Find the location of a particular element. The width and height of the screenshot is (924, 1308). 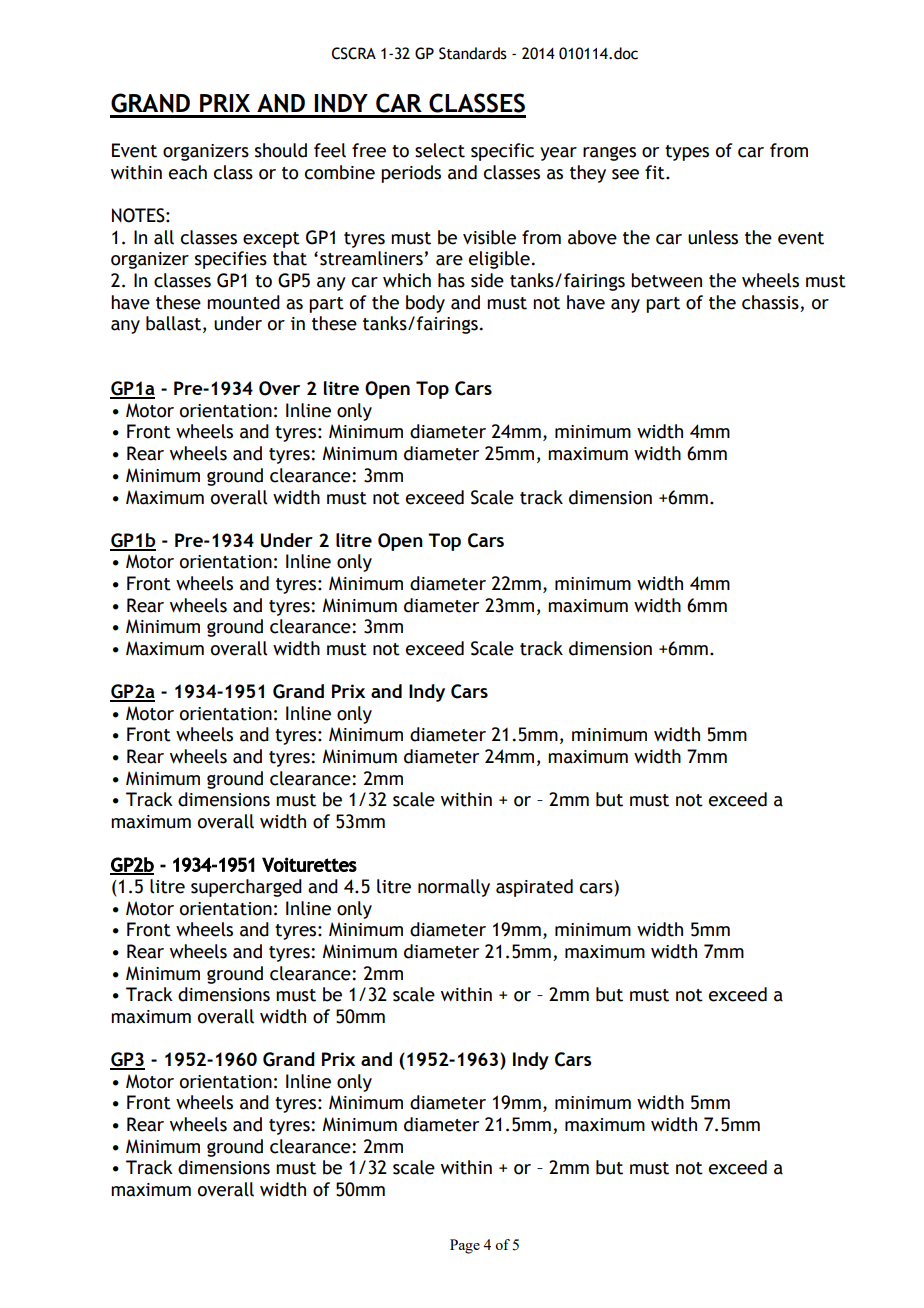

supercharged is located at coordinates (246, 888).
